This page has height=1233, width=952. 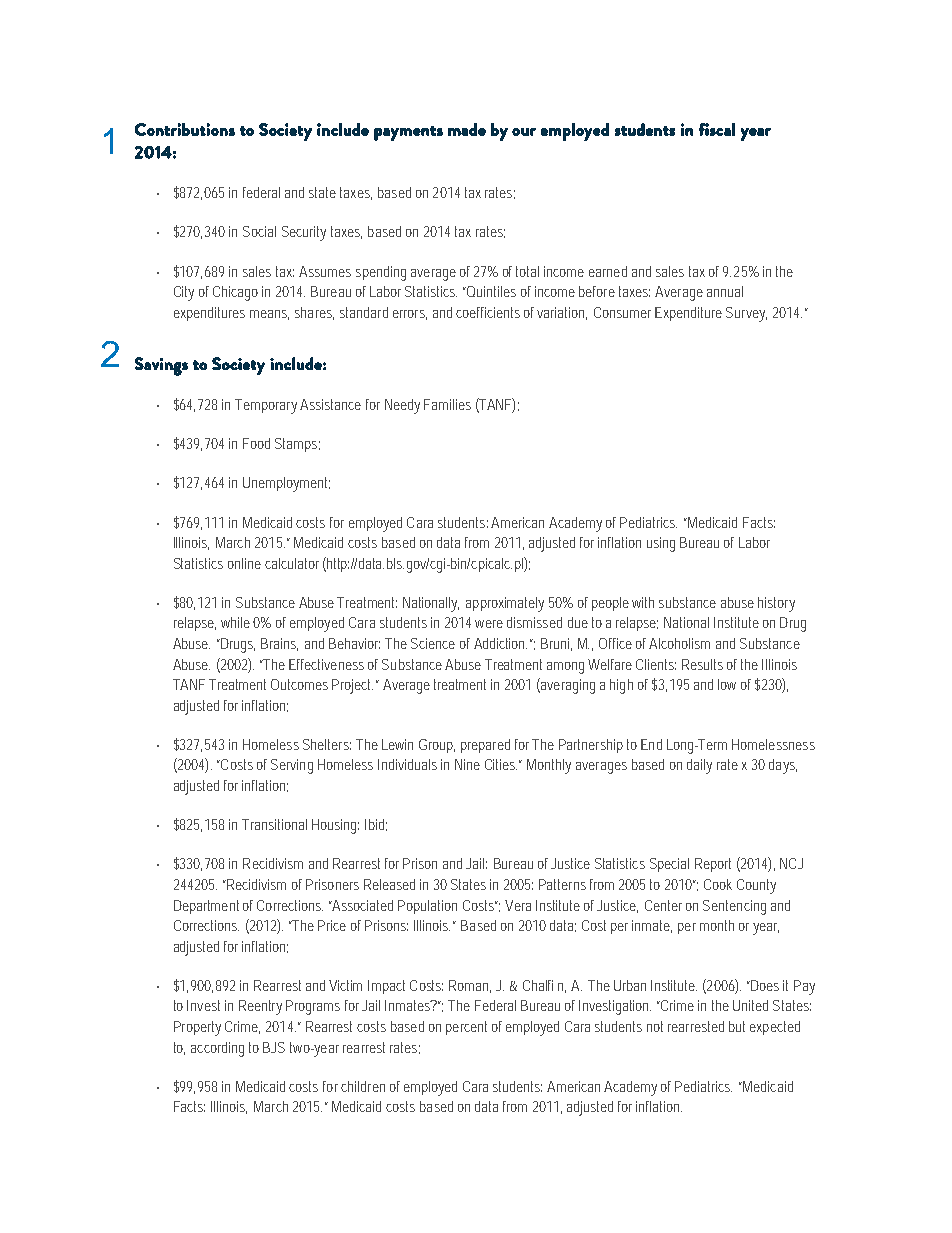 What do you see at coordinates (679, 643) in the page?
I see `Alcoholism` at bounding box center [679, 643].
